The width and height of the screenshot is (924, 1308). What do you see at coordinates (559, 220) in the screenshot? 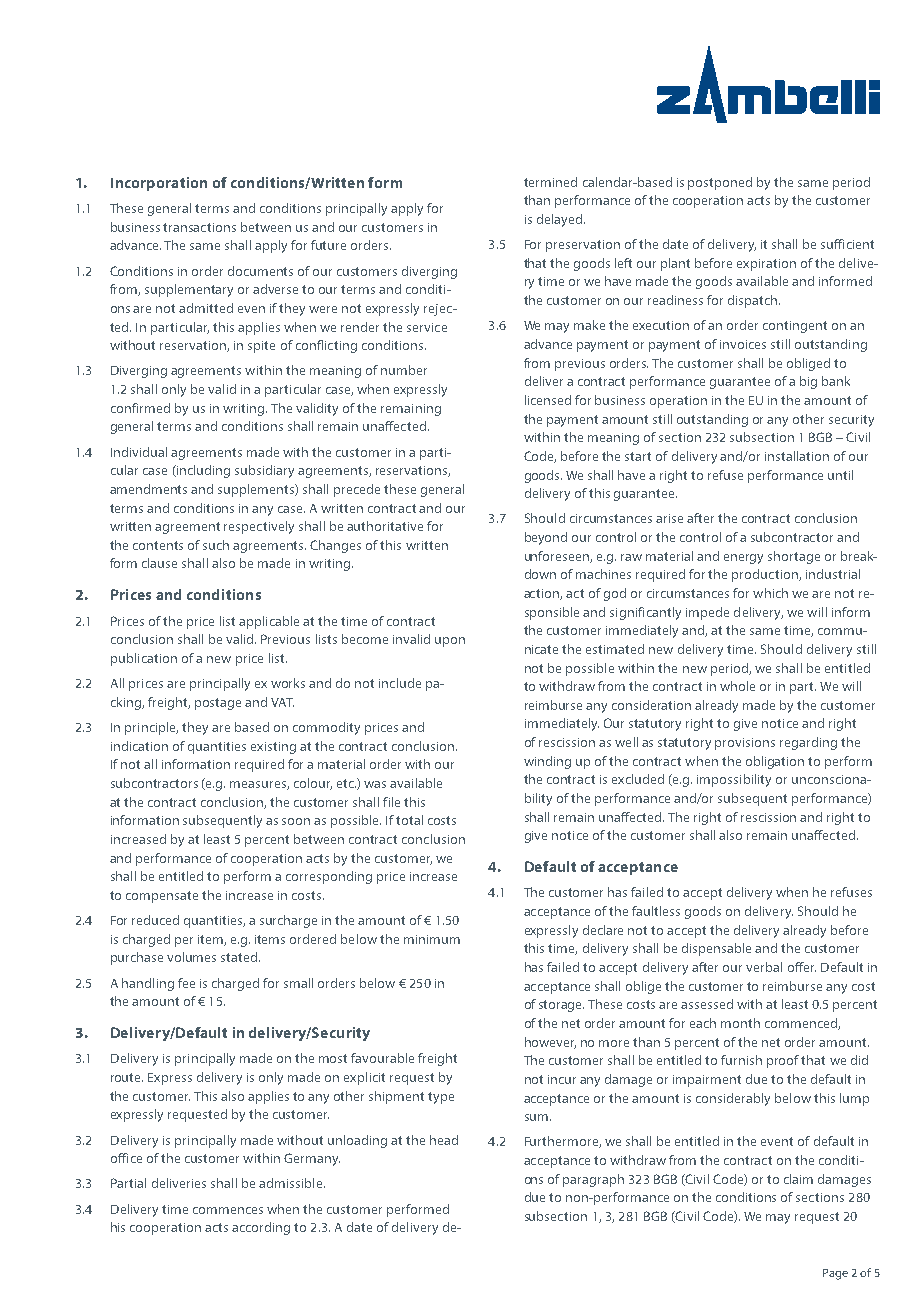
I see `delayed` at bounding box center [559, 220].
